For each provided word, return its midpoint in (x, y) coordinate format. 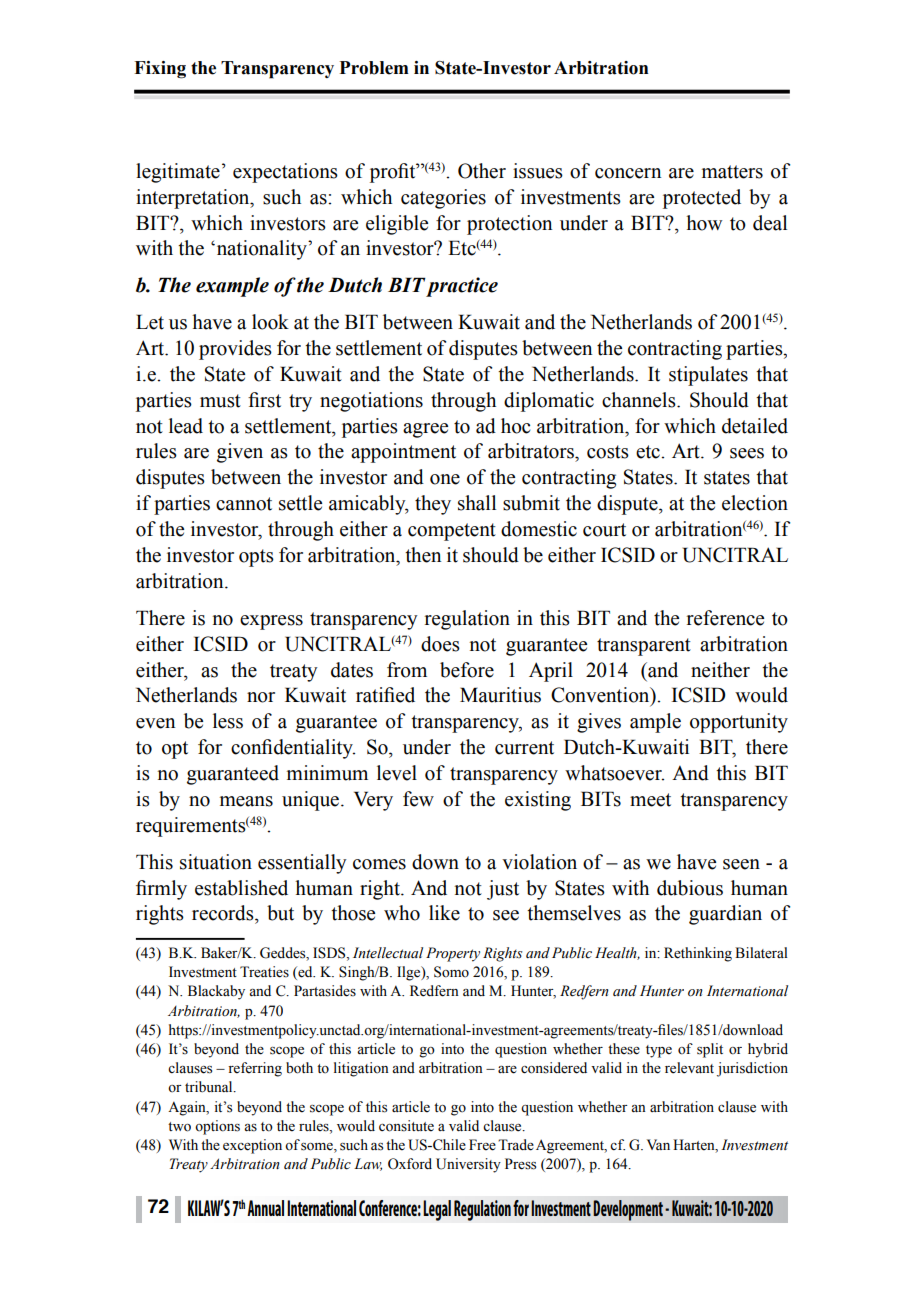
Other (482, 171)
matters (732, 172)
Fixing (160, 70)
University (468, 1165)
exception (252, 1146)
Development (628, 1210)
